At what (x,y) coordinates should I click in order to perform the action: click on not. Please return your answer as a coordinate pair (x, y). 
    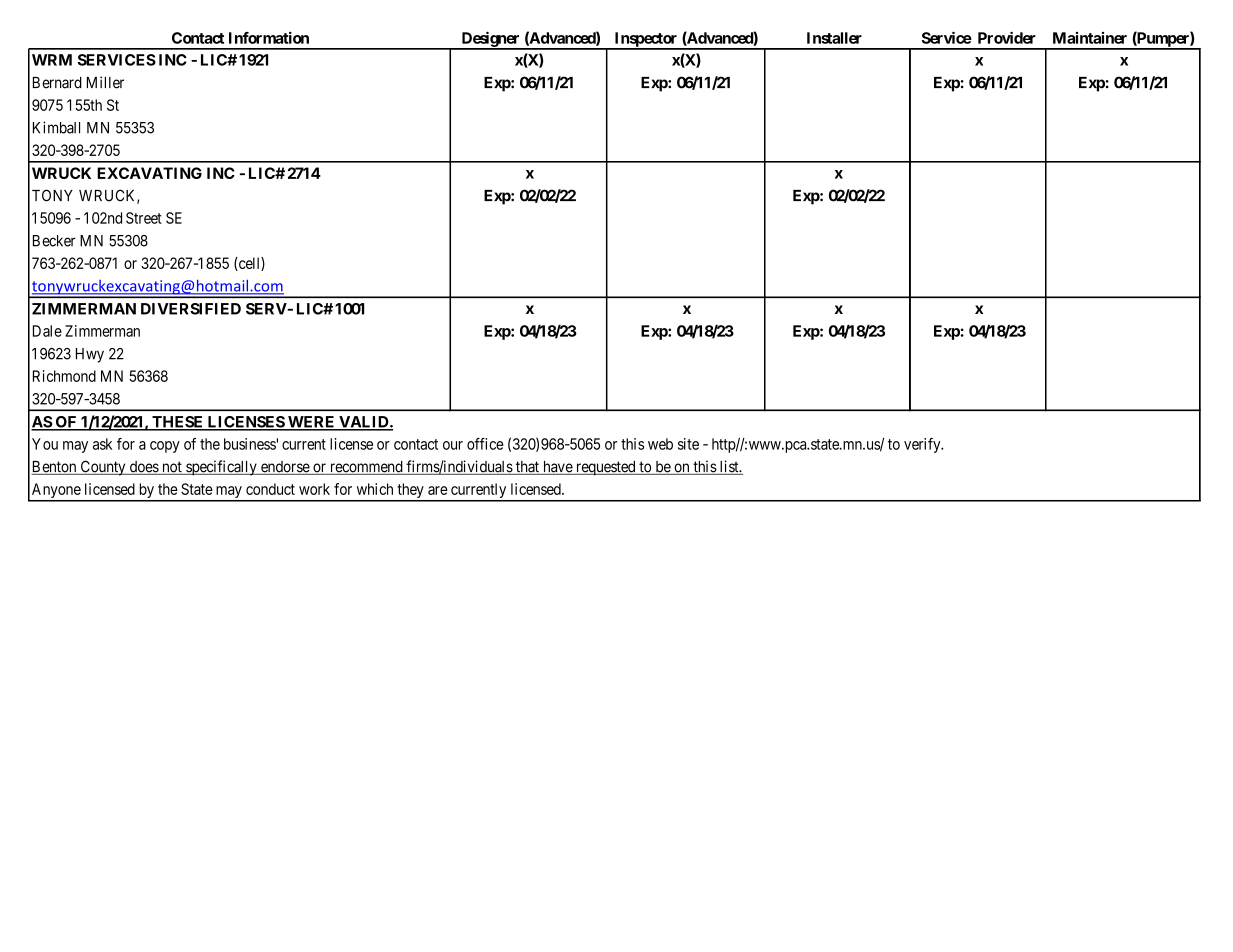
    Looking at the image, I should click on (172, 468).
